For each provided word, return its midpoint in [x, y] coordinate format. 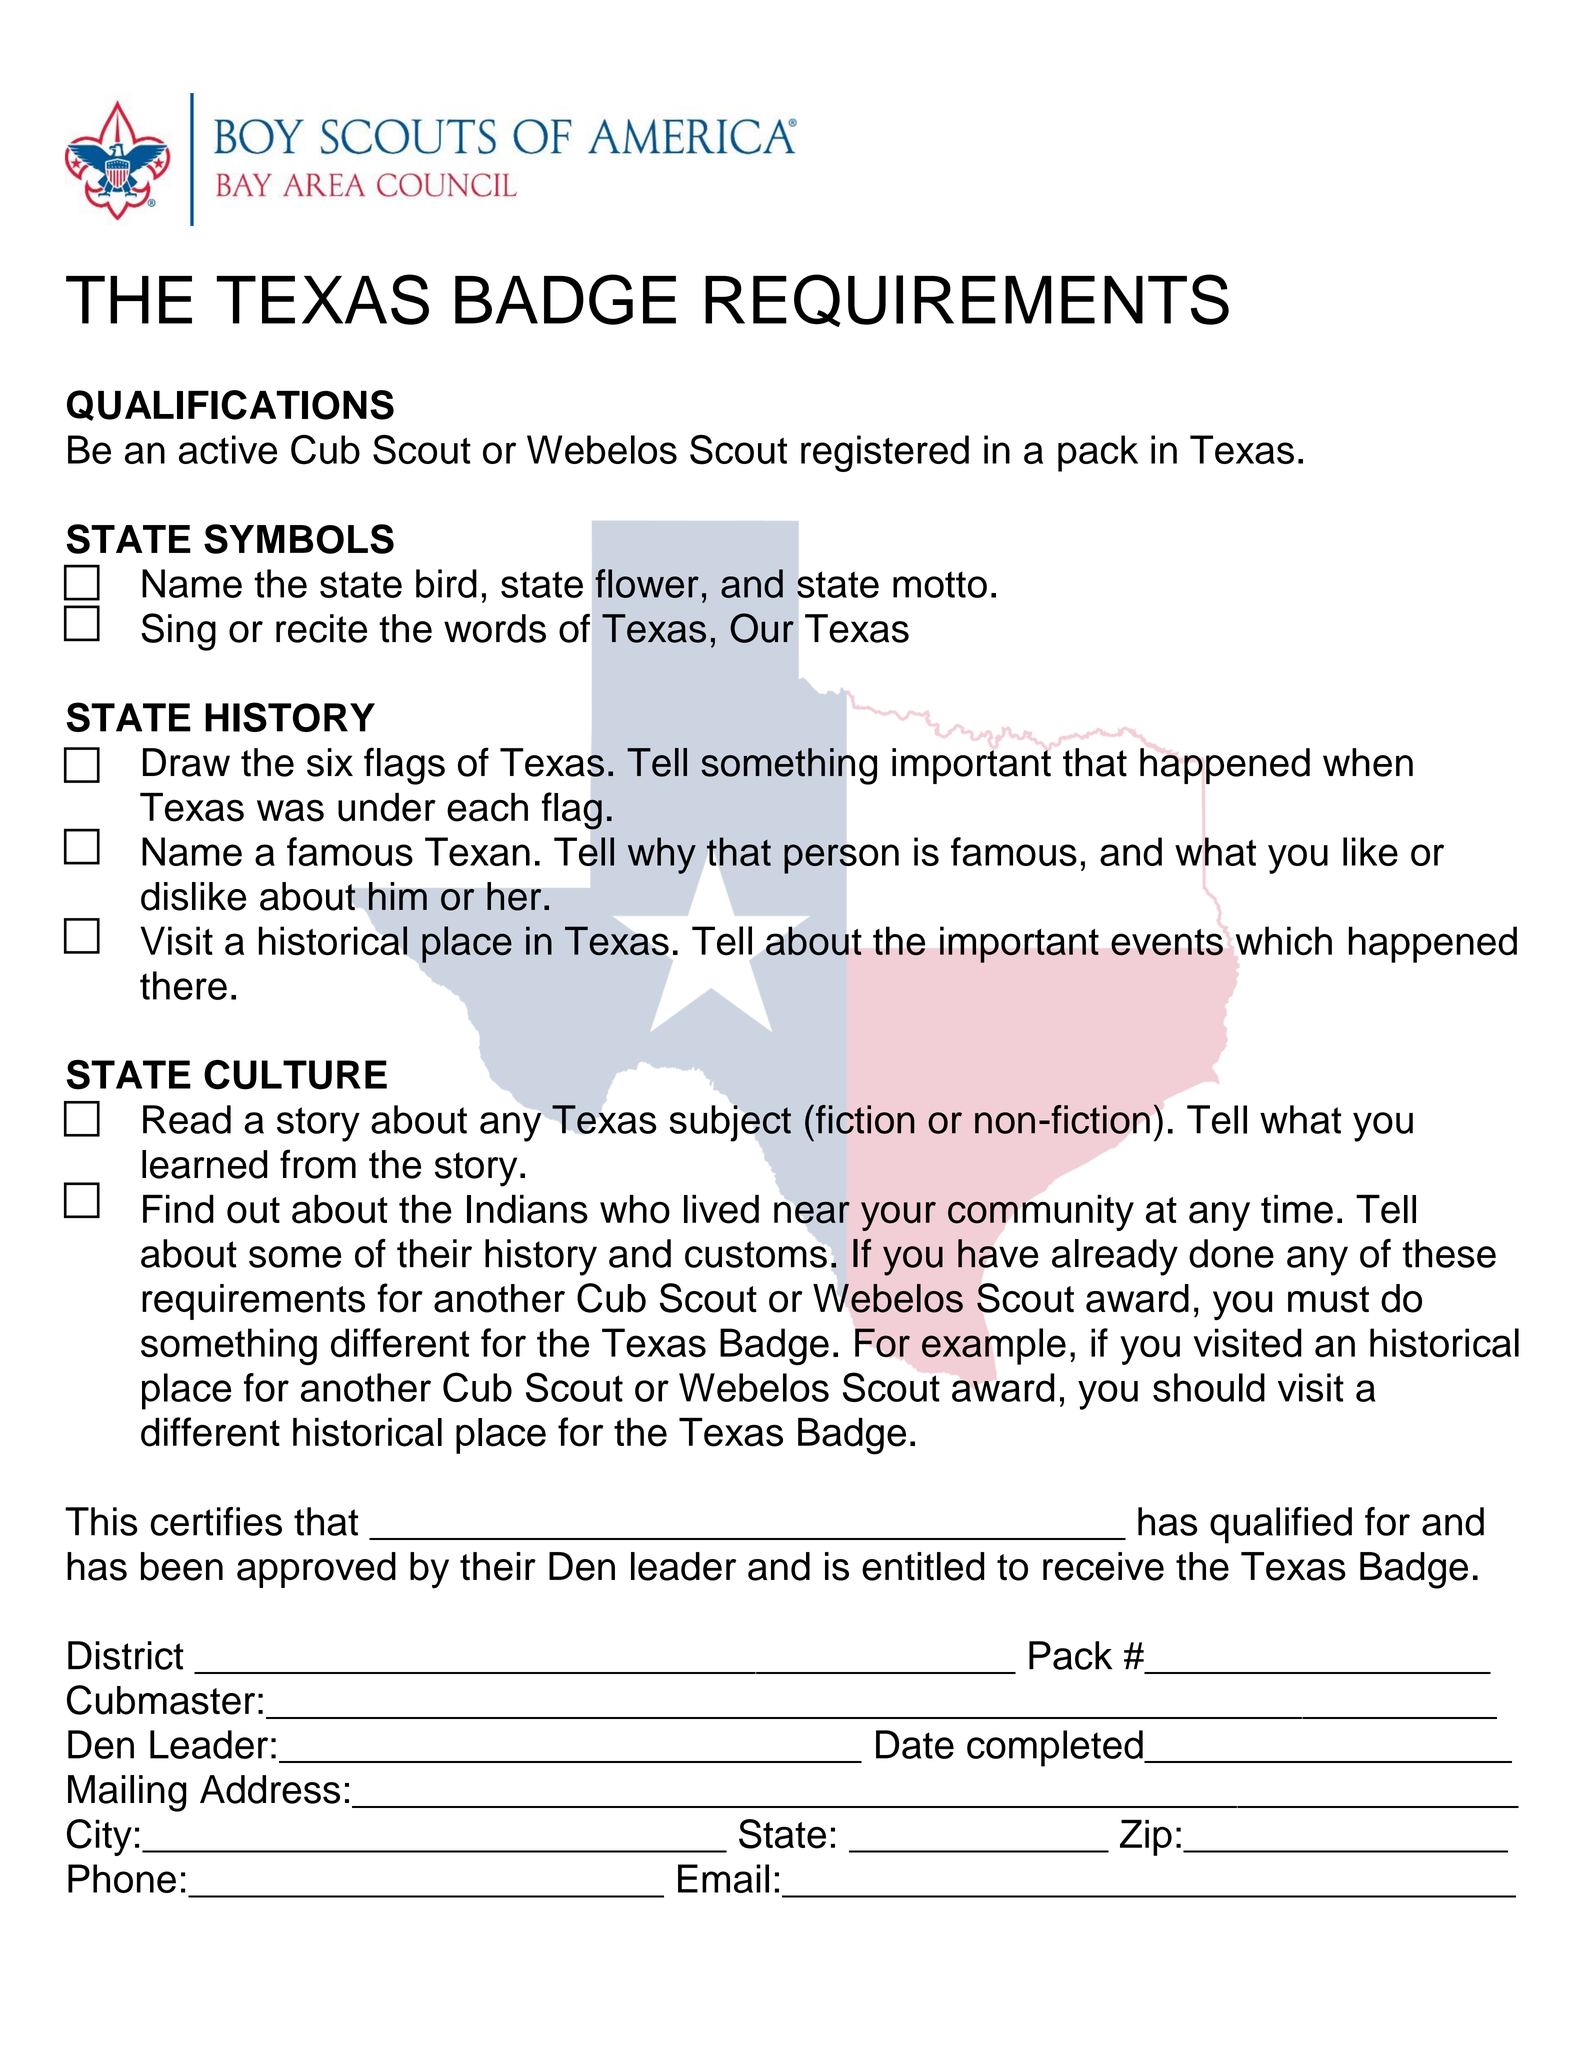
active [228, 449]
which [1284, 941]
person [841, 859]
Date [915, 1744]
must [1328, 1299]
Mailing [127, 1793]
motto [940, 584]
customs [756, 1254]
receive [1103, 1566]
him [398, 896]
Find [178, 1209]
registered [885, 453]
